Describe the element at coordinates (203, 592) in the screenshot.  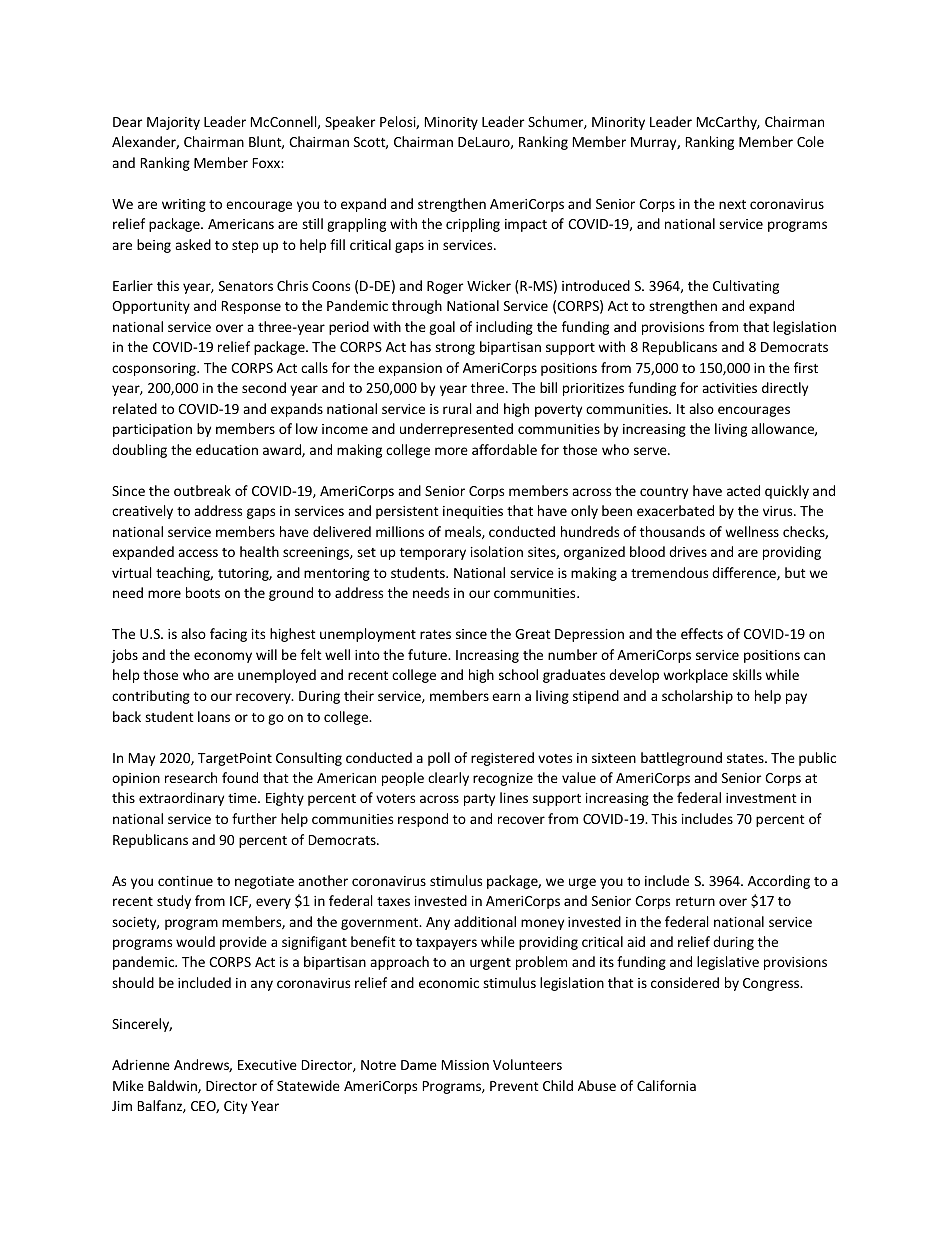
I see `boots` at that location.
